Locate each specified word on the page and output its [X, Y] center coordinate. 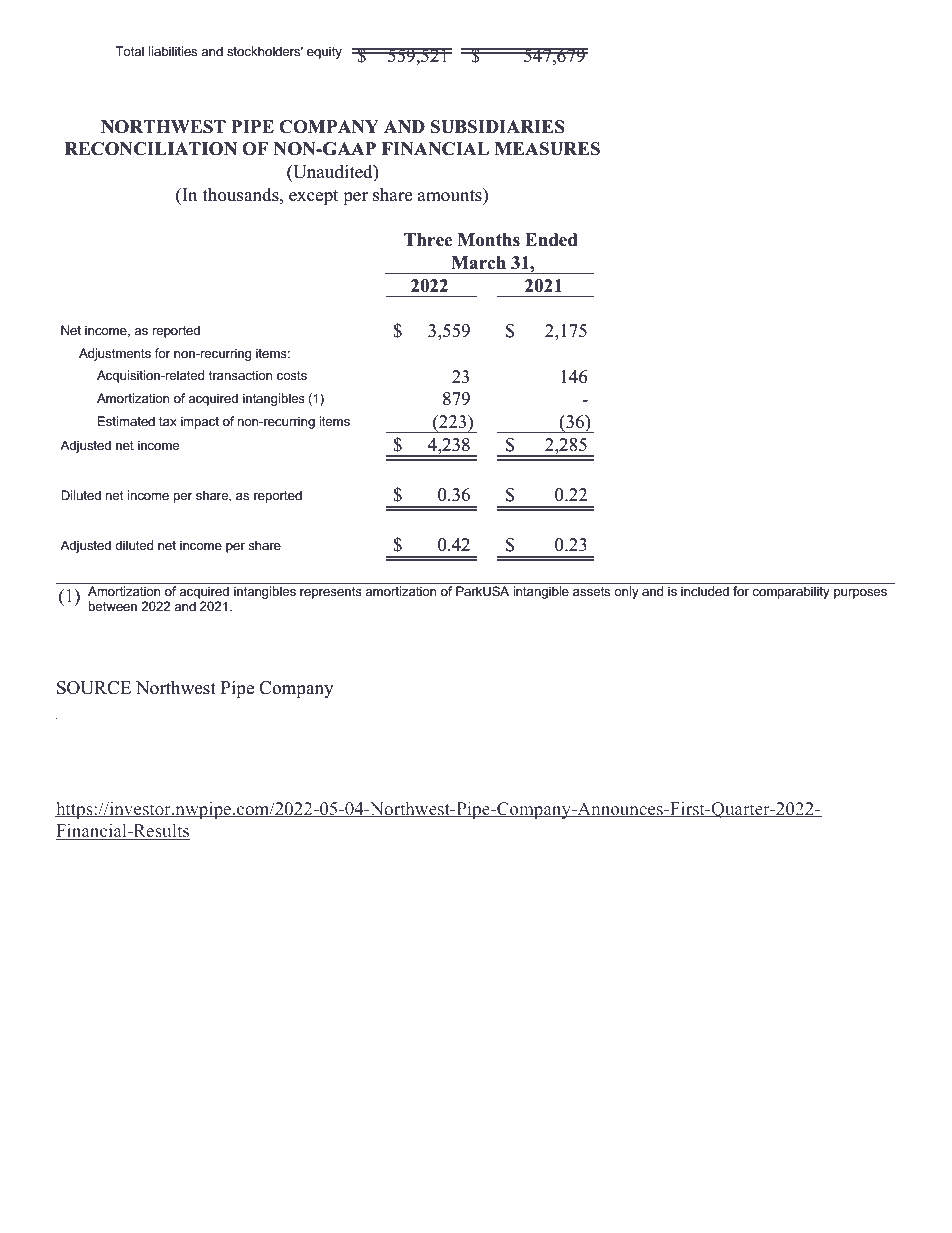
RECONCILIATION [151, 149]
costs [292, 375]
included [705, 591]
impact [200, 422]
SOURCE [94, 688]
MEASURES [547, 149]
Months [489, 240]
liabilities [172, 51]
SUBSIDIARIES [498, 127]
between [112, 606]
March [478, 263]
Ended [551, 240]
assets [591, 591]
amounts [451, 195]
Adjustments [115, 354]
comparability [791, 592]
